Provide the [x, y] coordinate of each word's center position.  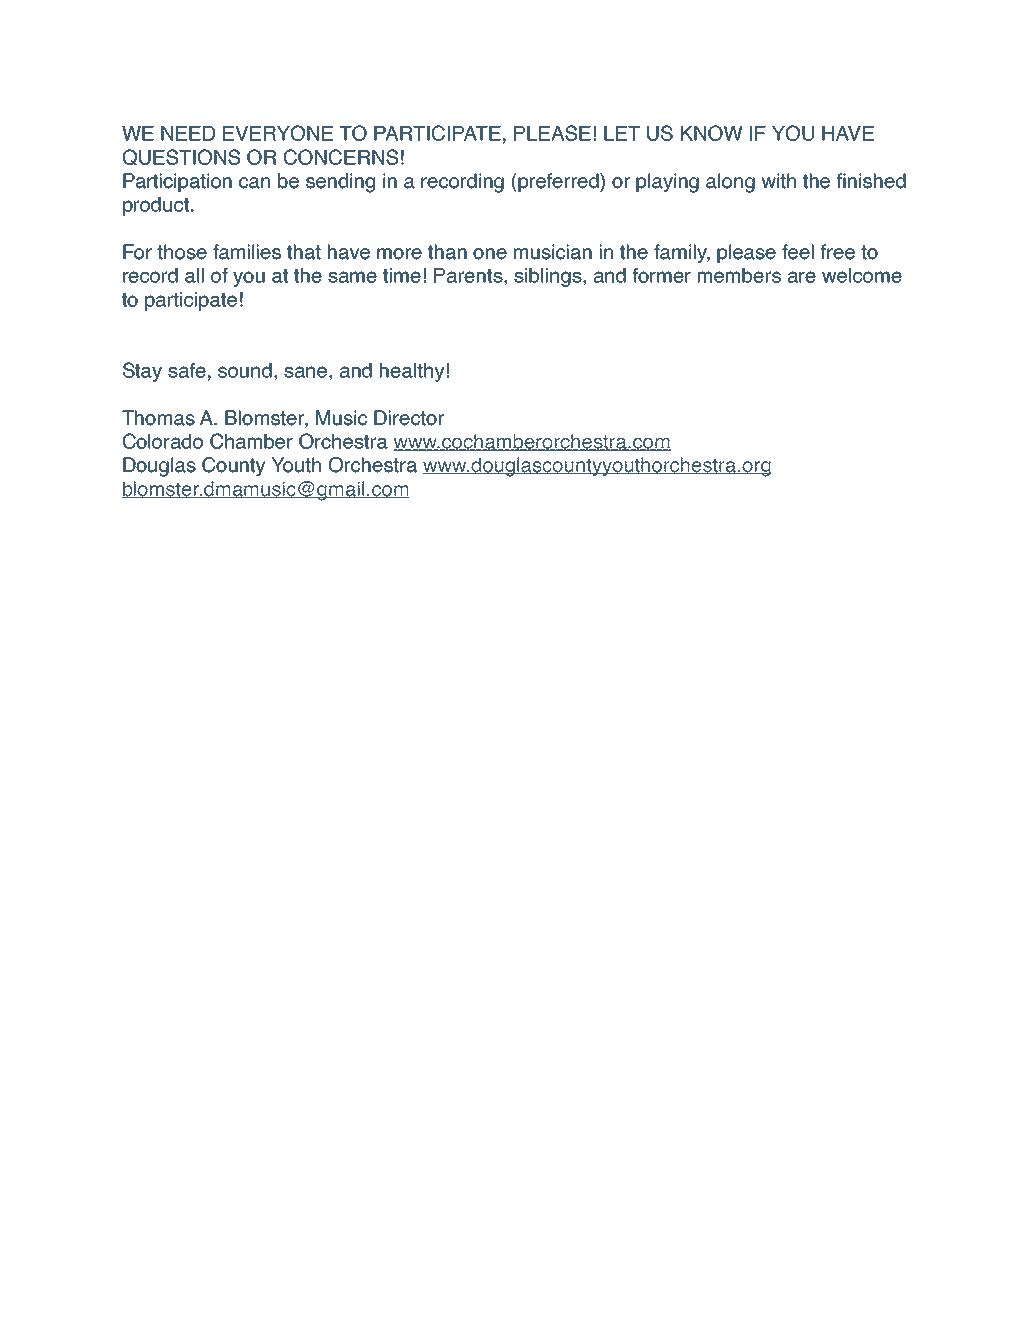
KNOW [712, 133]
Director [409, 418]
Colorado [163, 441]
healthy [412, 372]
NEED [188, 133]
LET [622, 133]
